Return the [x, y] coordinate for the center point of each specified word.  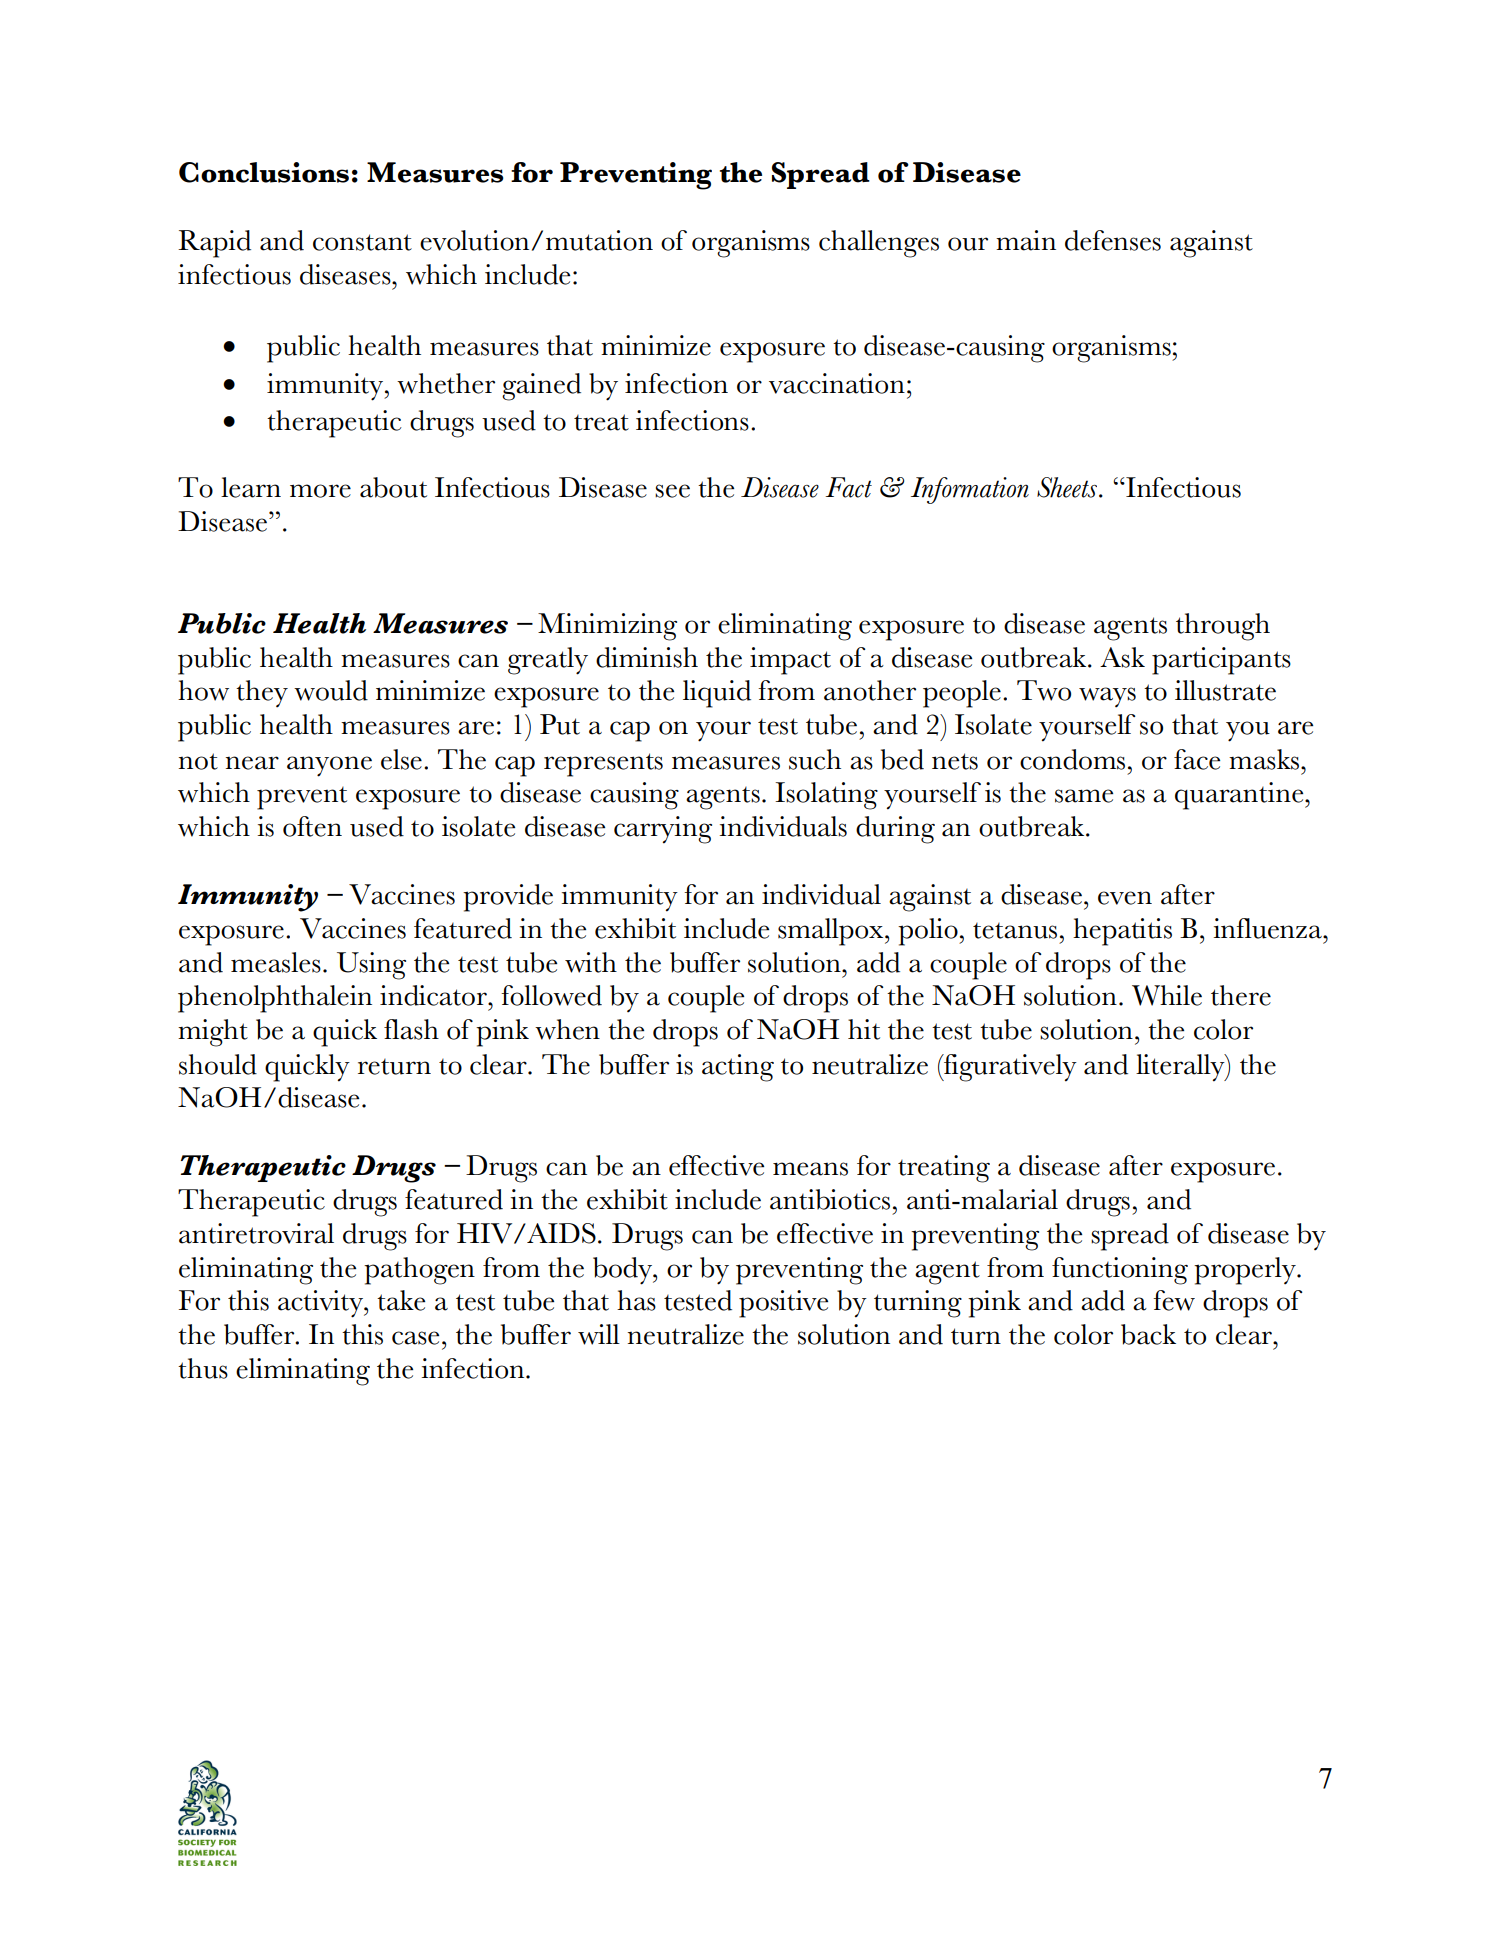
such [815, 759]
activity [321, 1304]
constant [362, 242]
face [1197, 759]
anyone [329, 766]
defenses [1113, 240]
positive [783, 1304]
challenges [879, 244]
